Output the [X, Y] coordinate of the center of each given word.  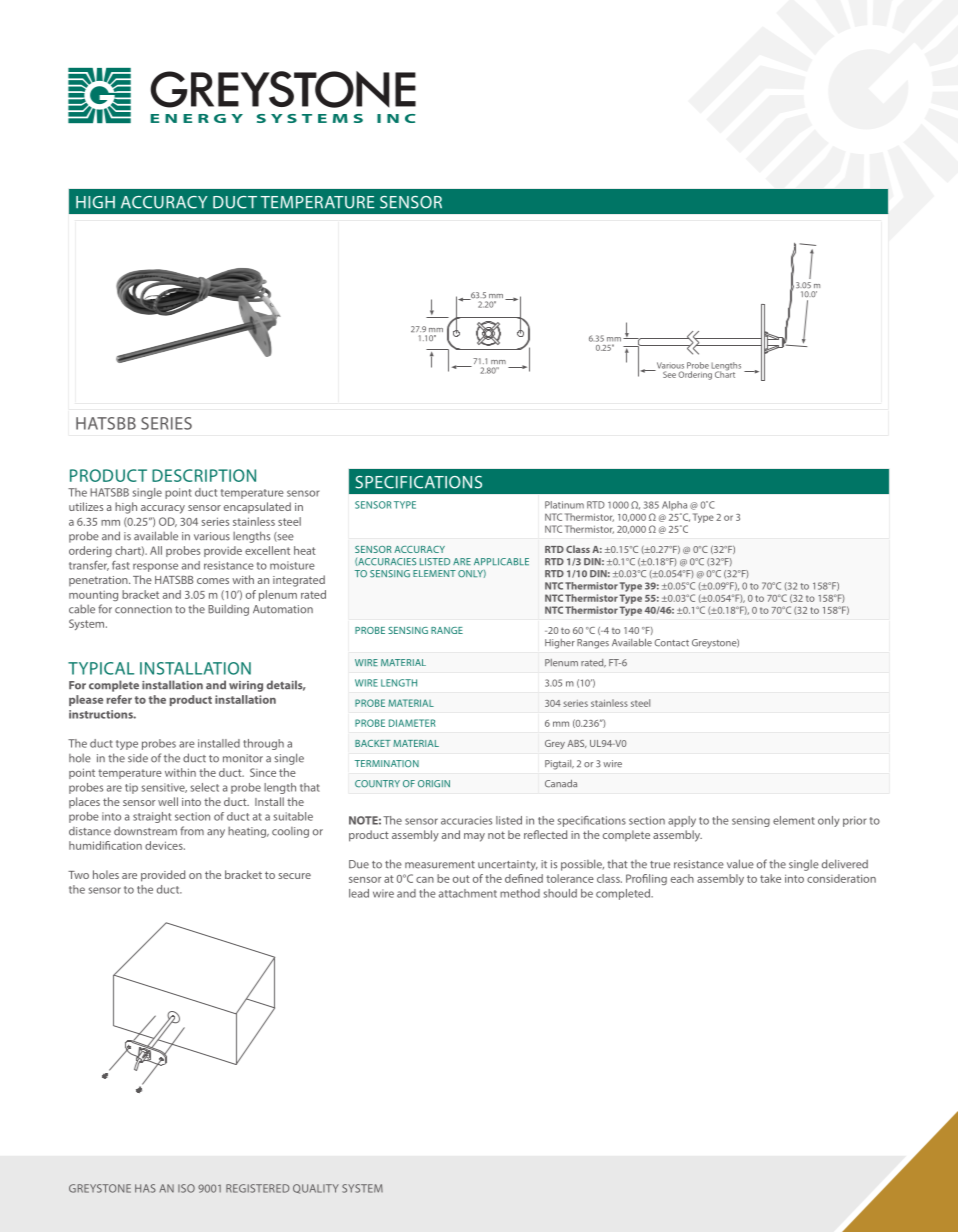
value [740, 864]
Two [78, 875]
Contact [671, 643]
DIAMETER [412, 723]
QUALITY [316, 1189]
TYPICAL [101, 668]
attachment [468, 893]
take [770, 878]
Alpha [674, 505]
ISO [186, 1188]
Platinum [564, 505]
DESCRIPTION [204, 475]
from [192, 831]
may [474, 837]
